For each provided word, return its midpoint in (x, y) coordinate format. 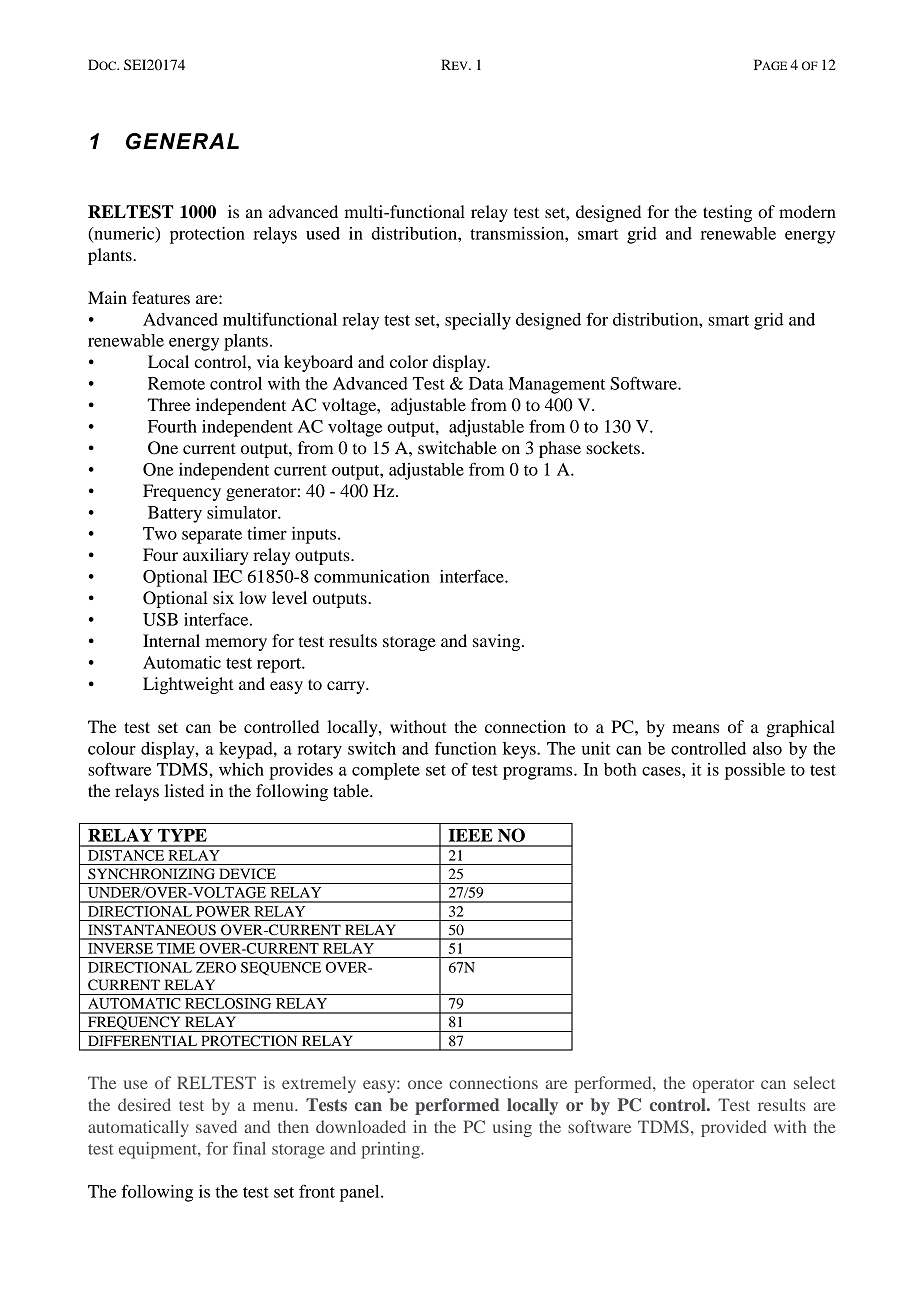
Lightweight (188, 685)
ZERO (216, 967)
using (512, 1128)
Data (486, 383)
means (695, 728)
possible (755, 771)
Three (169, 404)
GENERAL (182, 141)
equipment (159, 1150)
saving (498, 642)
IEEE (471, 835)
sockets (613, 447)
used (323, 233)
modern (807, 211)
